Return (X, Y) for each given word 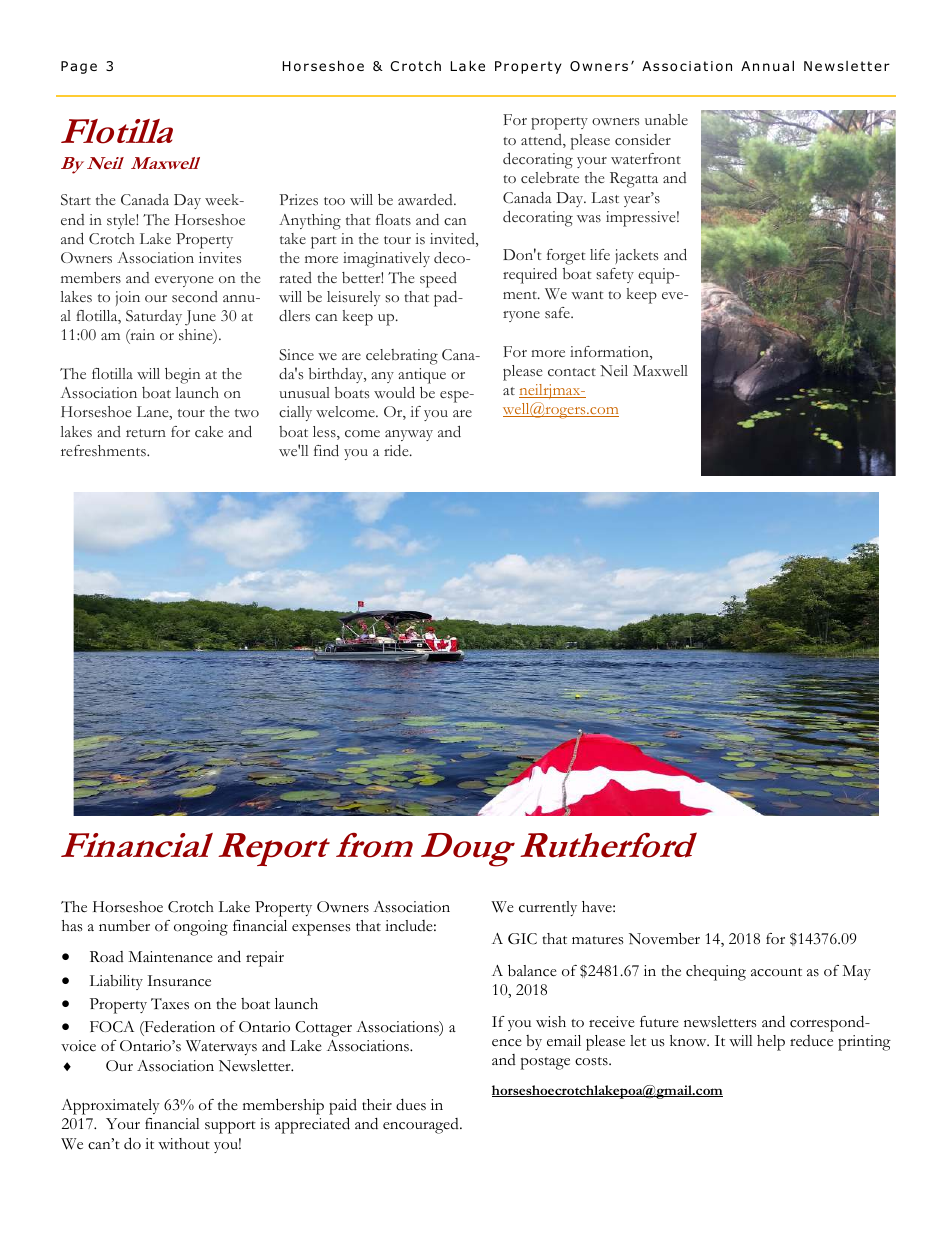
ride (397, 450)
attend (542, 141)
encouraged (422, 1126)
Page (79, 67)
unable (666, 119)
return (146, 433)
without (184, 1144)
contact (572, 372)
